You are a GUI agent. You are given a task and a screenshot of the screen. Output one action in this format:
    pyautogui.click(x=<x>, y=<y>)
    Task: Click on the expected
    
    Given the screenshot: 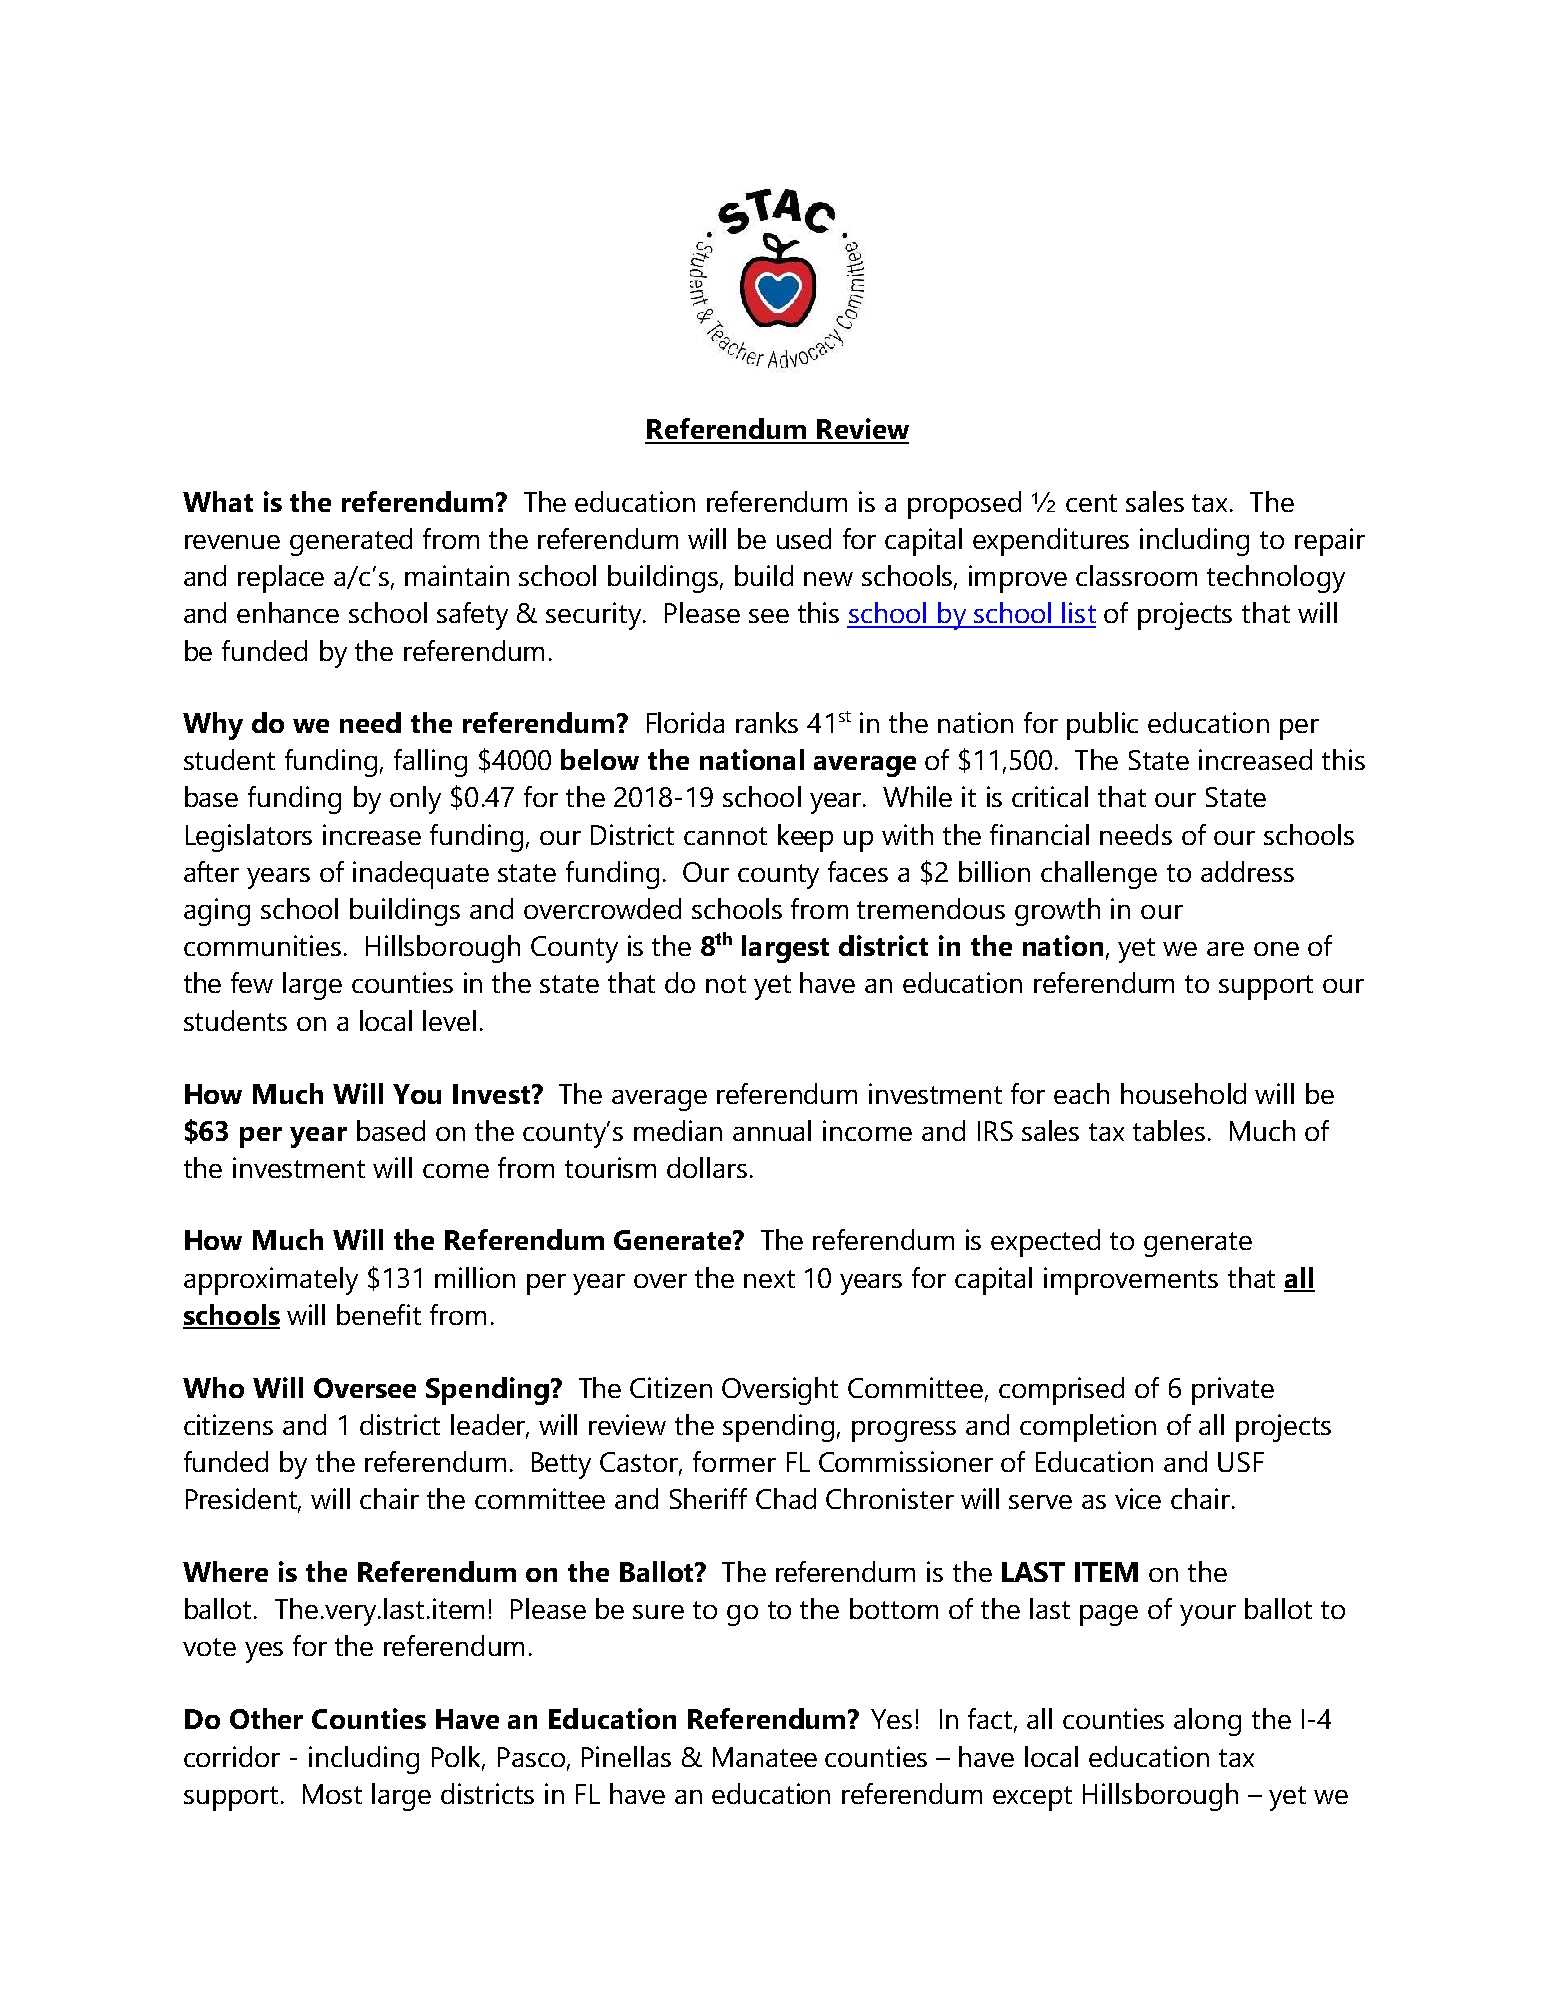 What is the action you would take?
    pyautogui.click(x=1045, y=1243)
